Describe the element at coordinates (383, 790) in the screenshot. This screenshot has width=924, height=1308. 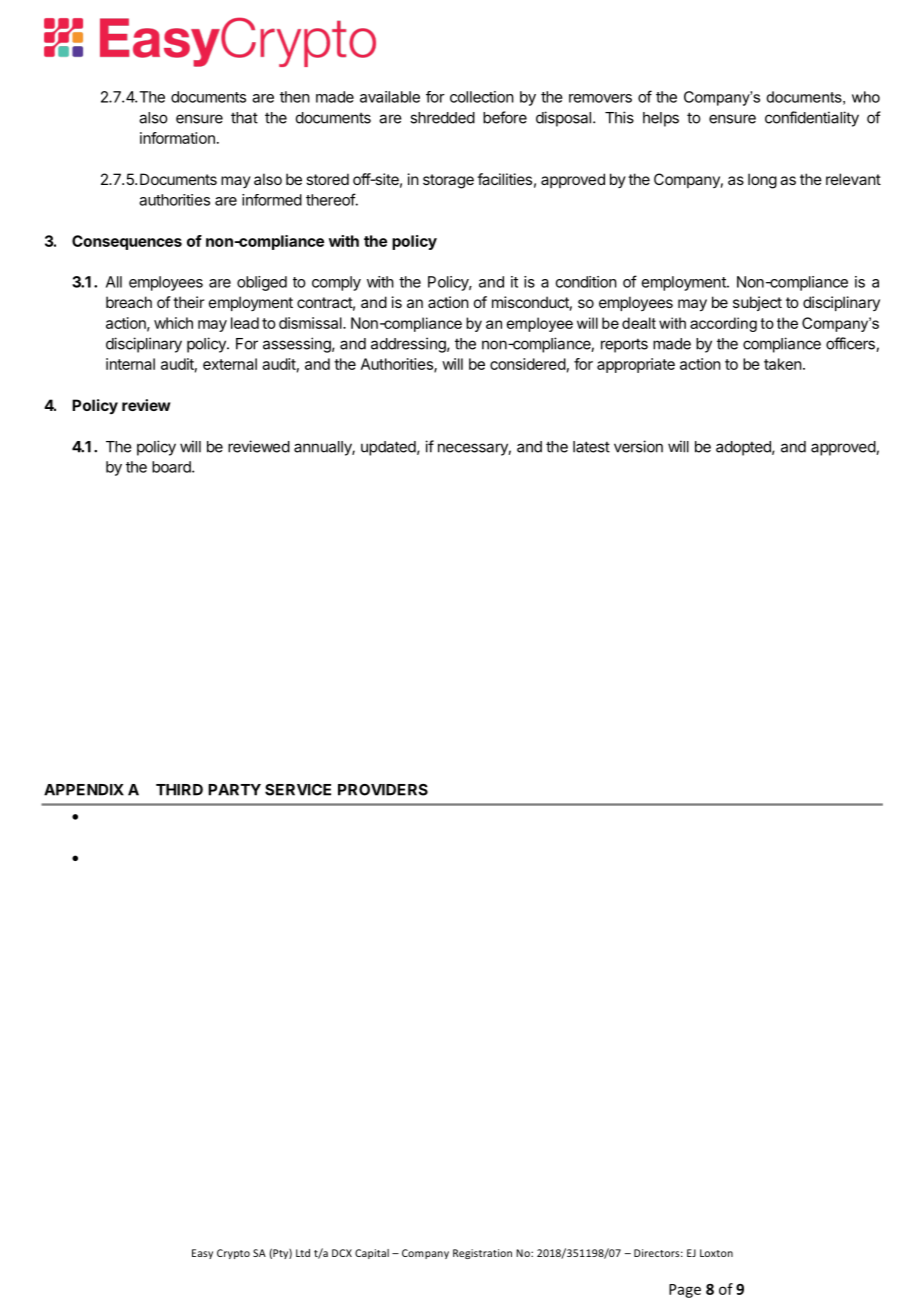
I see `PROVIDERS` at that location.
